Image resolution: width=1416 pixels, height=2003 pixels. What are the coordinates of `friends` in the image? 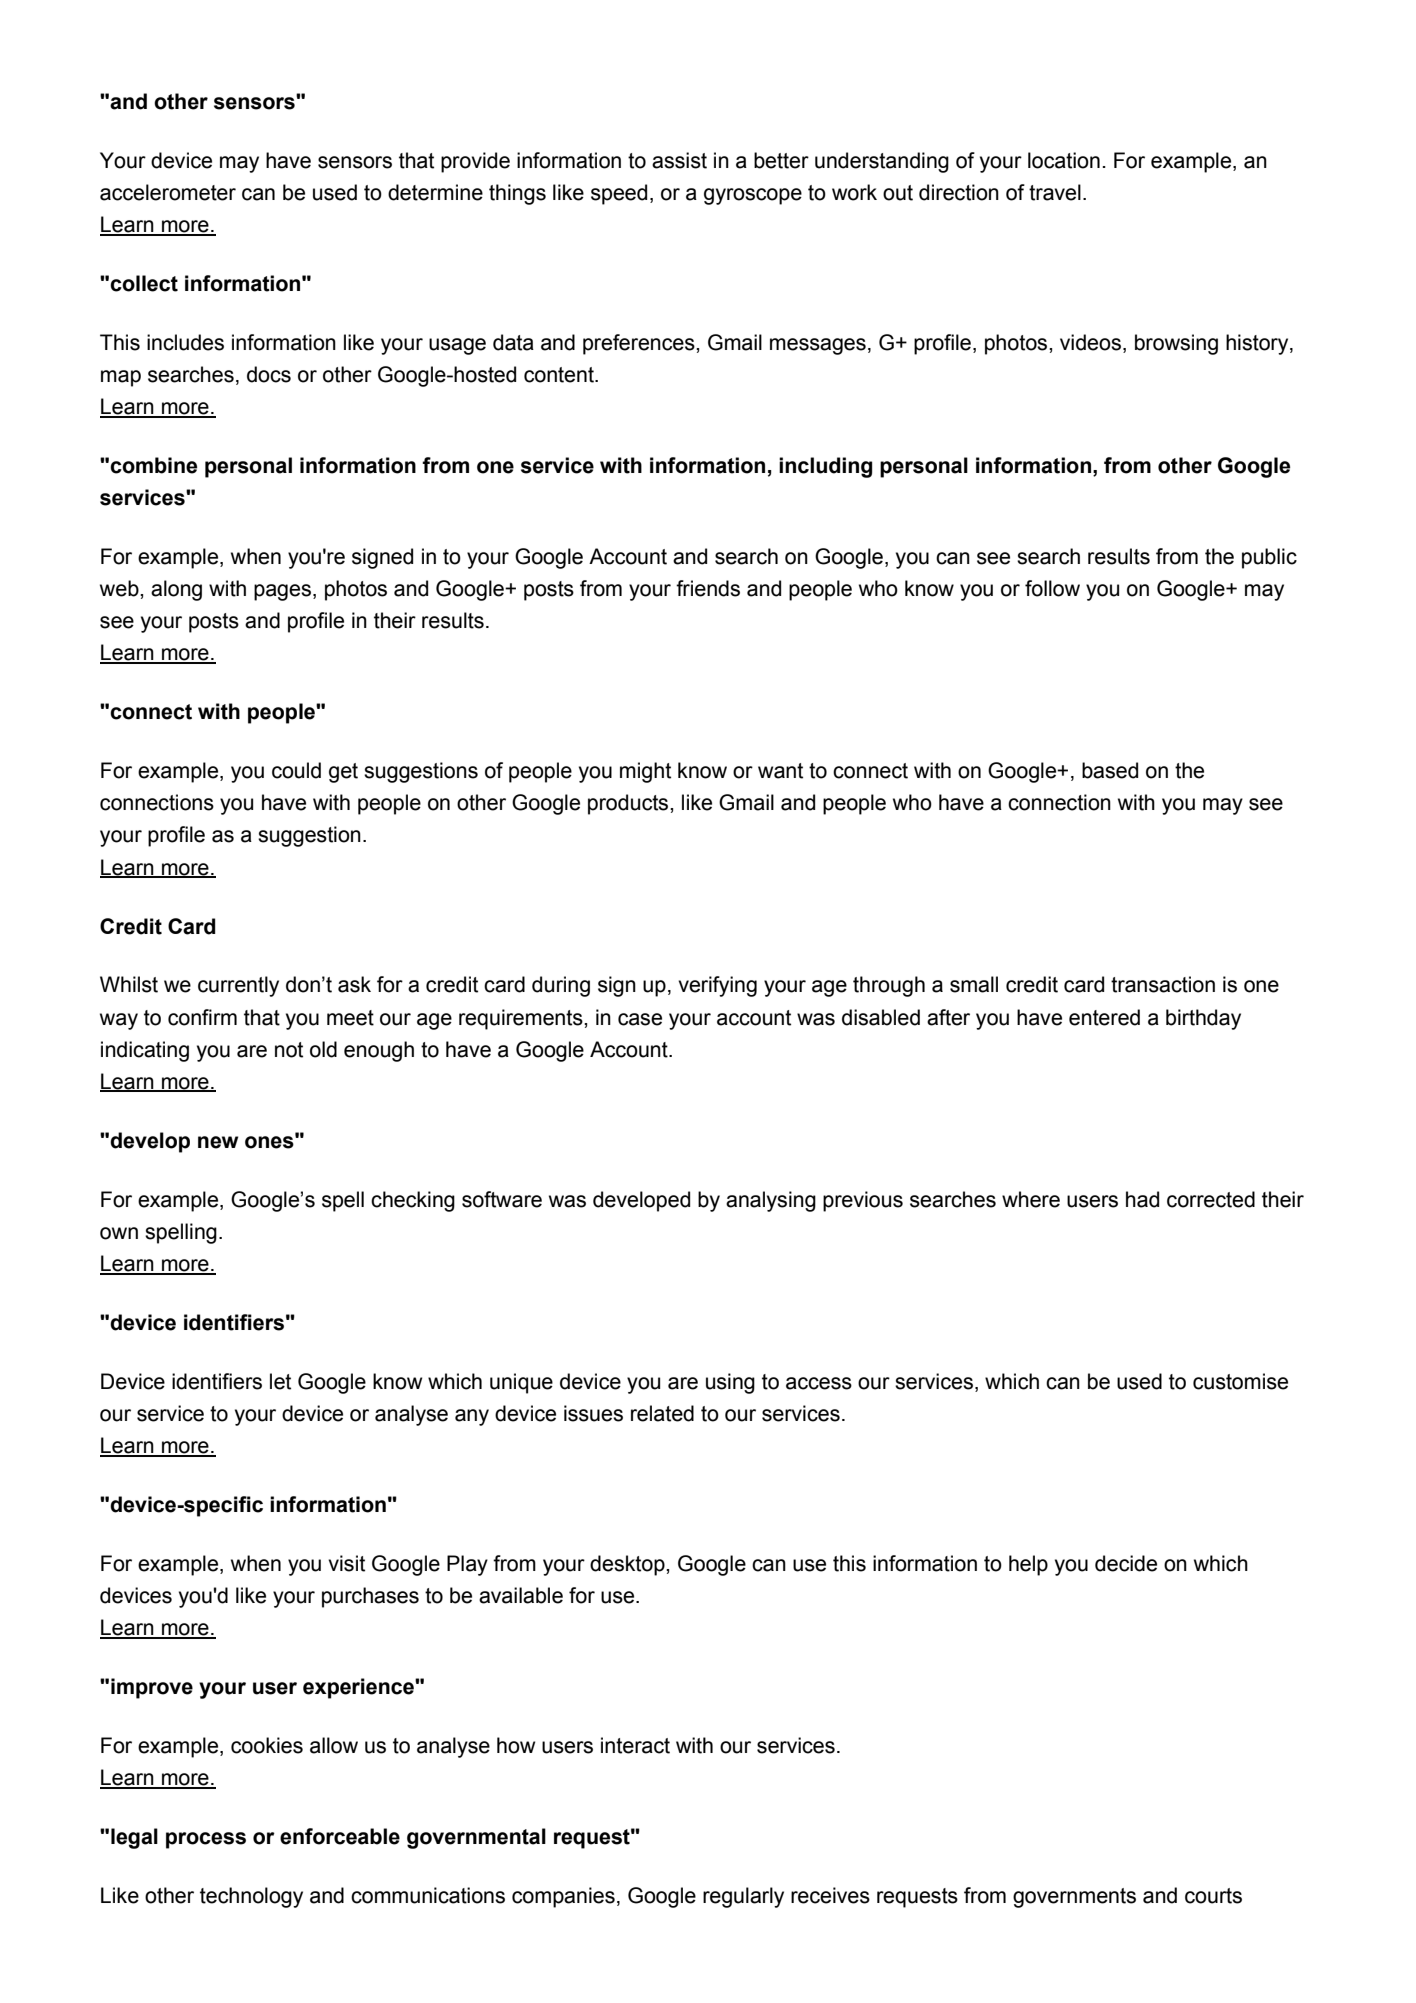 It's located at (708, 588).
